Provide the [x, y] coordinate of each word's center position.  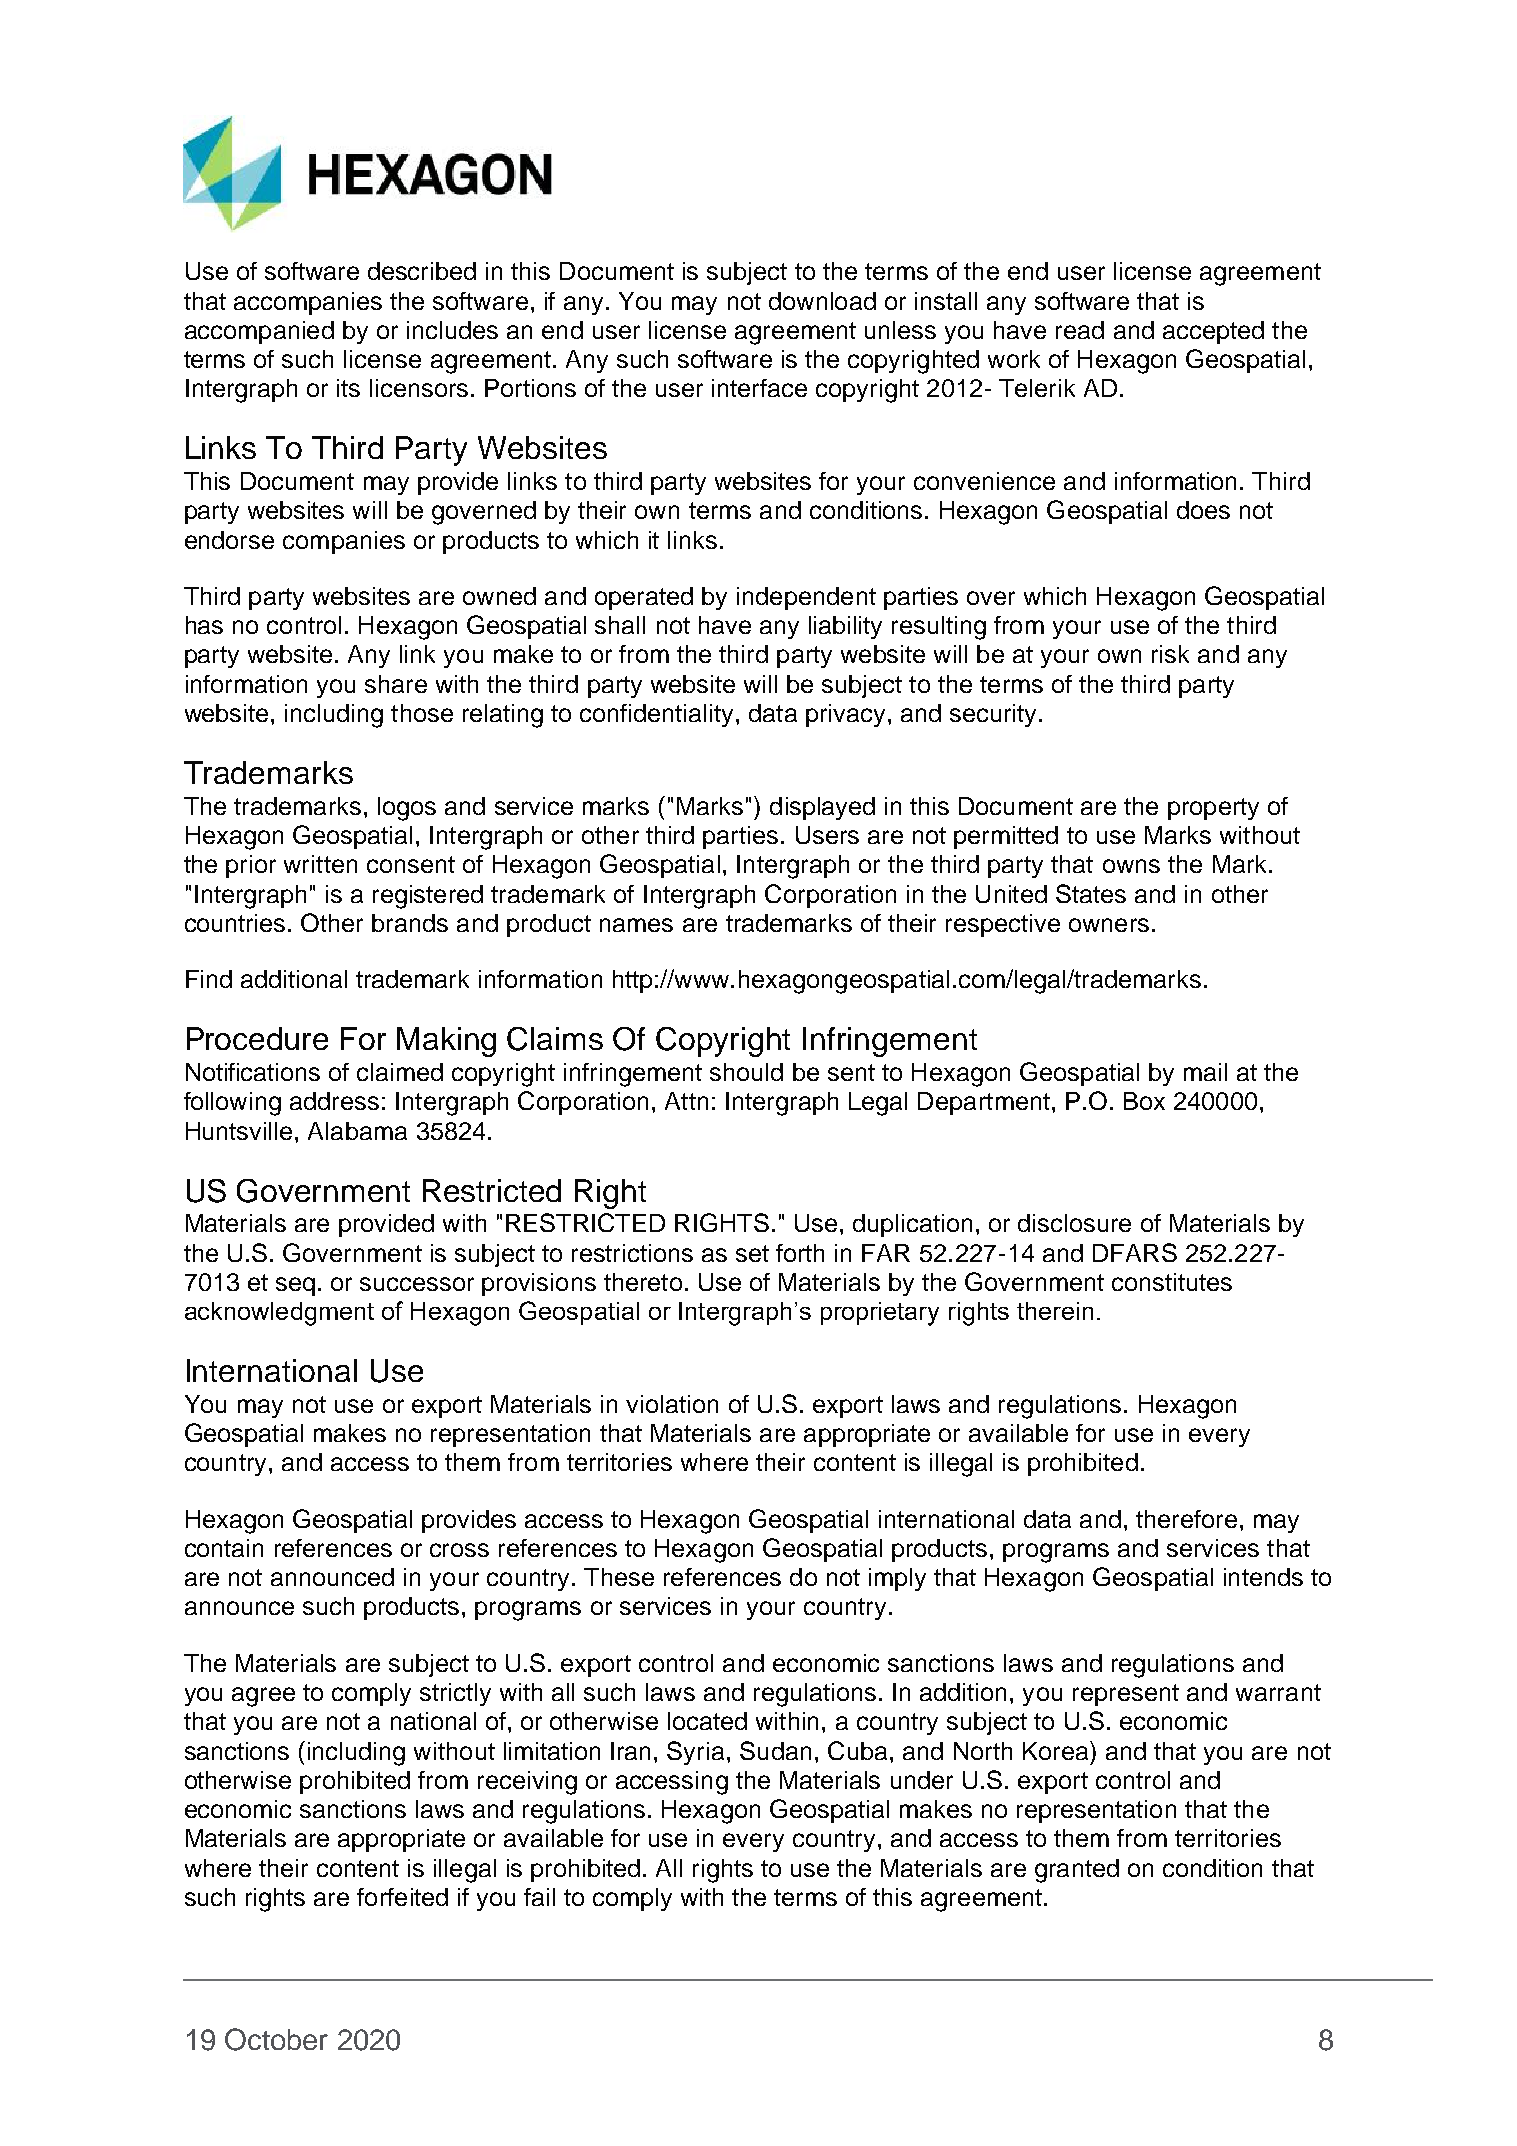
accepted [1213, 332]
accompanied [259, 332]
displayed [822, 808]
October [276, 2039]
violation [672, 1404]
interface [759, 388]
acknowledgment [279, 1314]
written [320, 864]
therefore [1186, 1519]
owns [1131, 866]
